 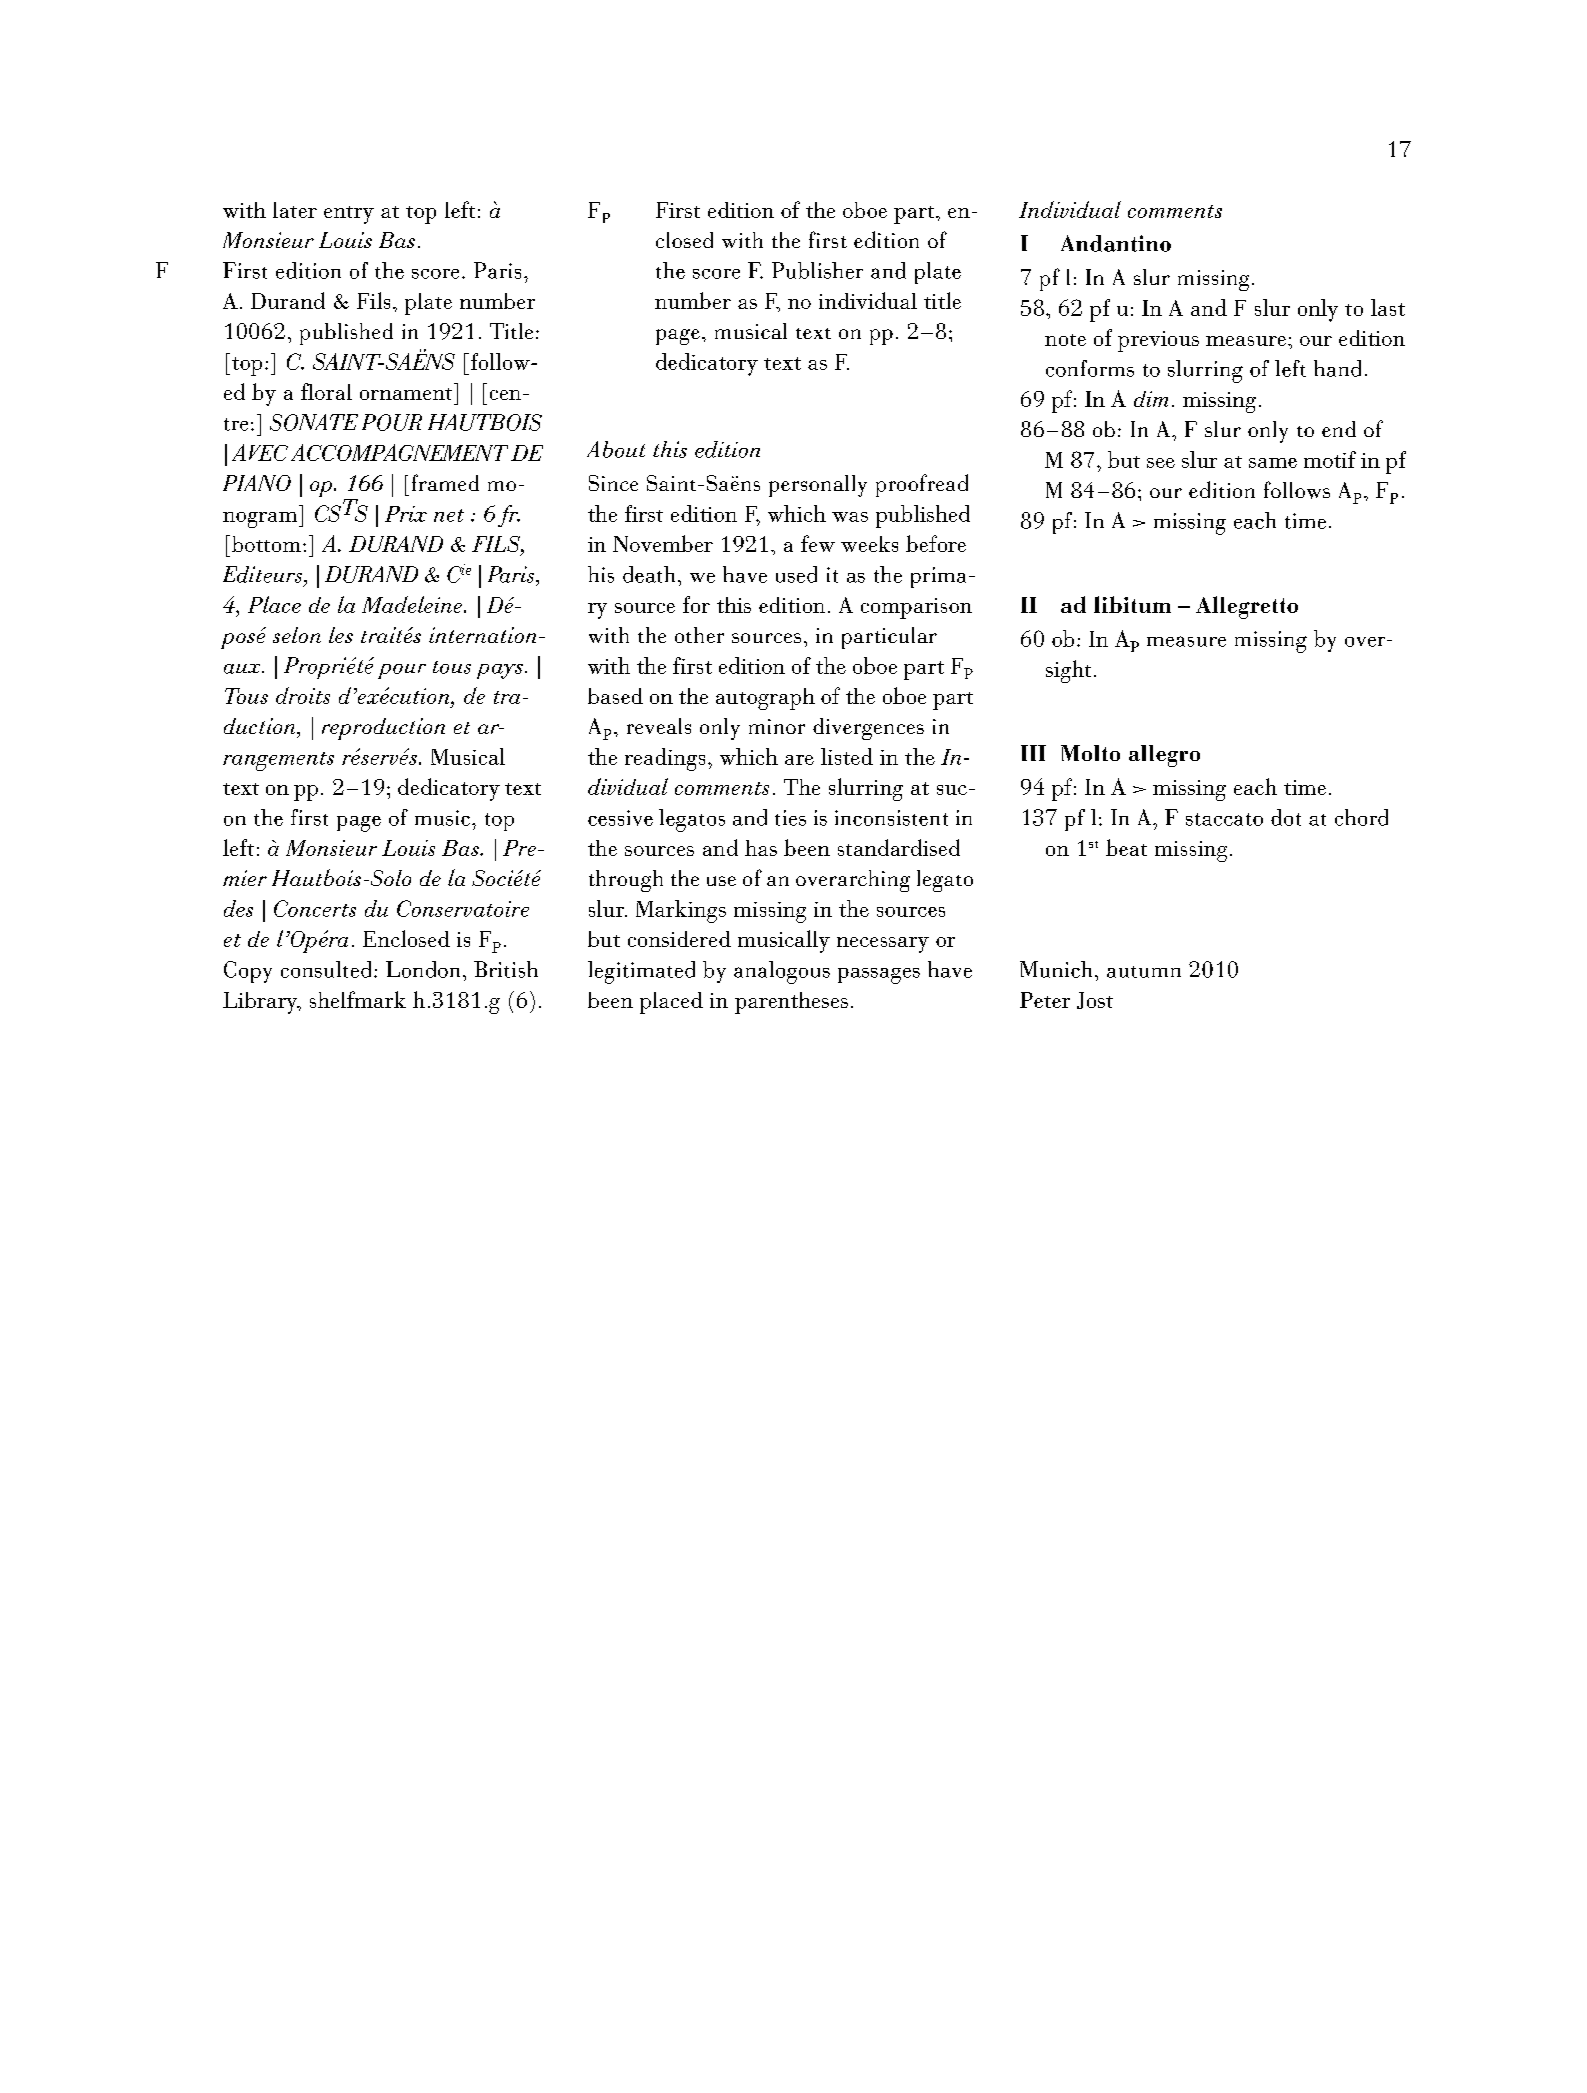 What do you see at coordinates (817, 270) in the image?
I see `Publisher` at bounding box center [817, 270].
